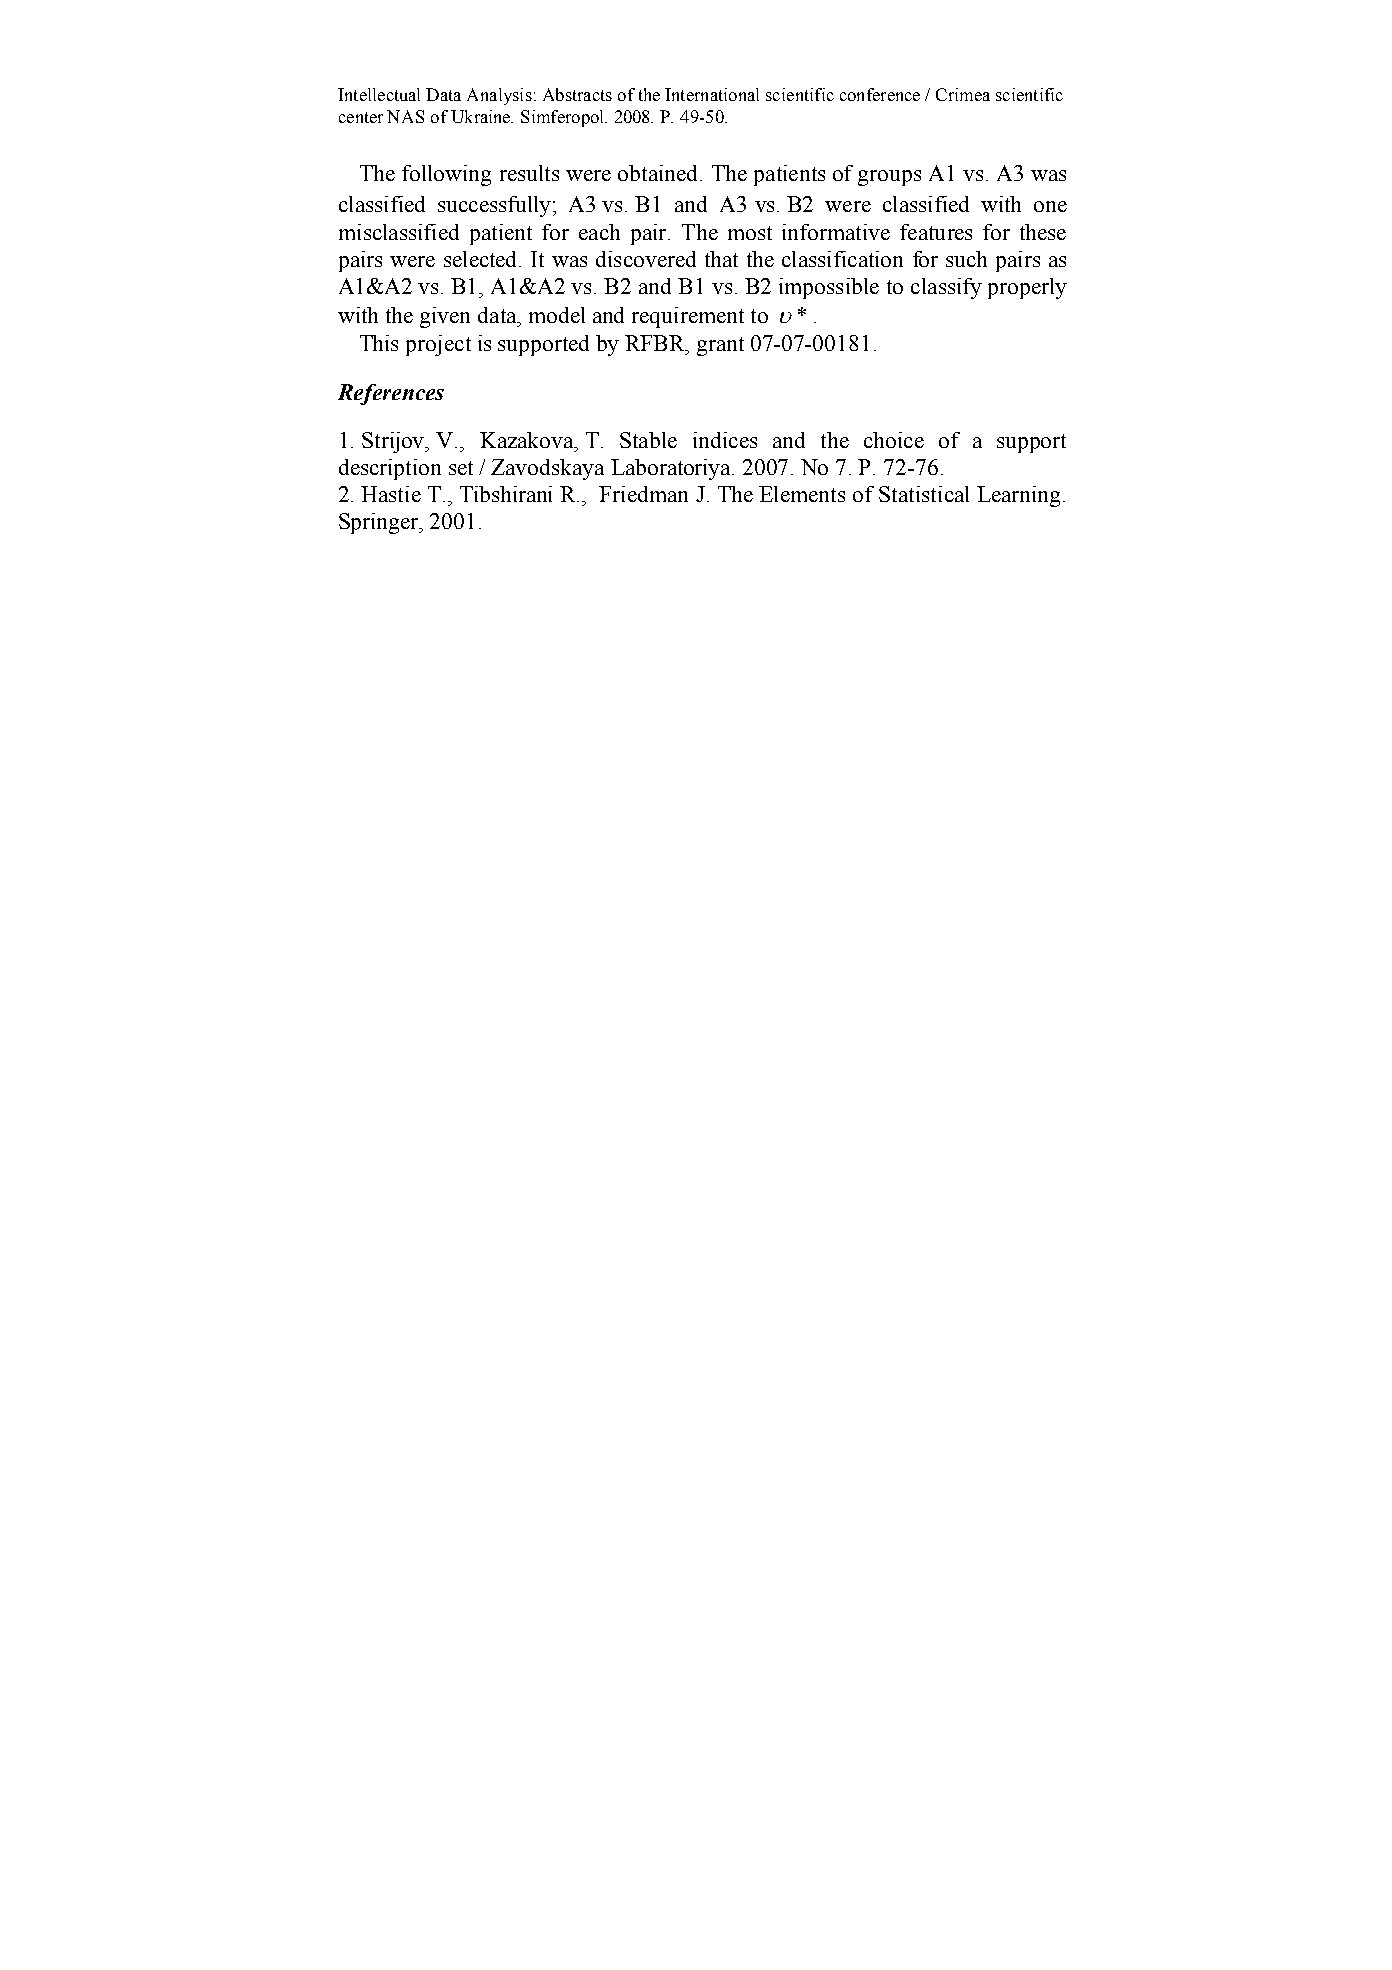  I want to click on International, so click(712, 94).
